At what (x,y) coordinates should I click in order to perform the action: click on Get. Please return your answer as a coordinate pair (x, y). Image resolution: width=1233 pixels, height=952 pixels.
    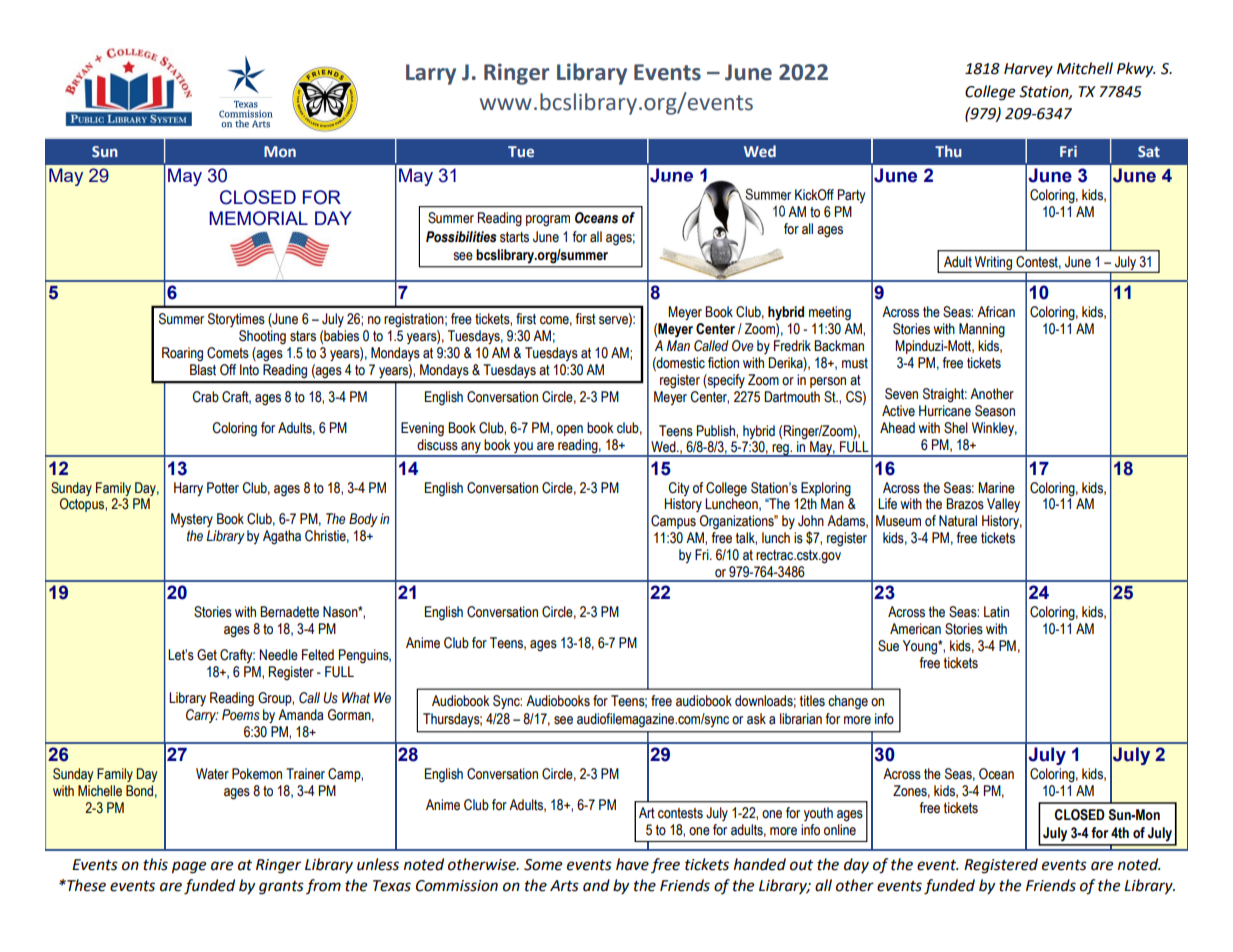
    Looking at the image, I should click on (207, 655).
